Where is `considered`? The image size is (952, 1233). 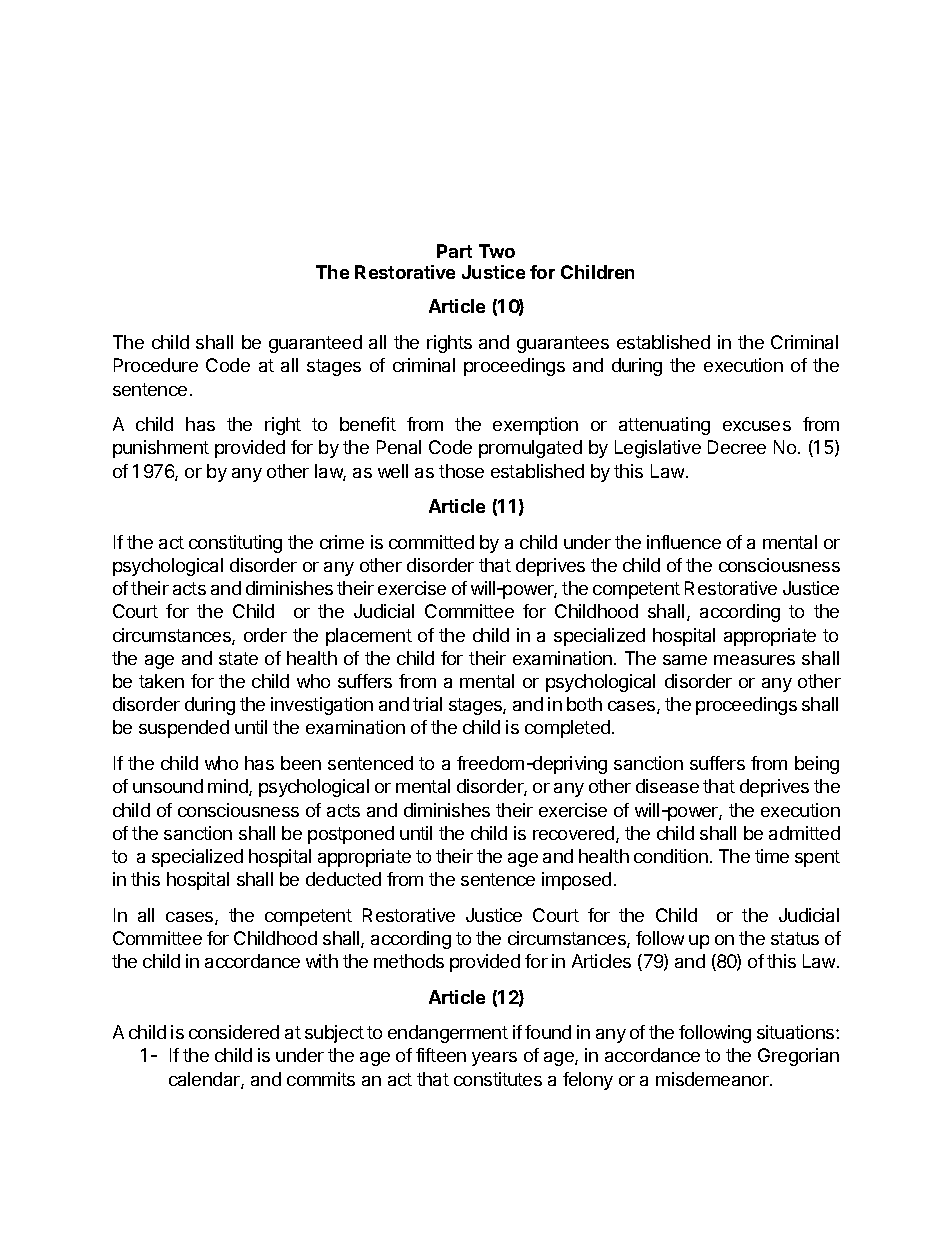 considered is located at coordinates (234, 1032).
